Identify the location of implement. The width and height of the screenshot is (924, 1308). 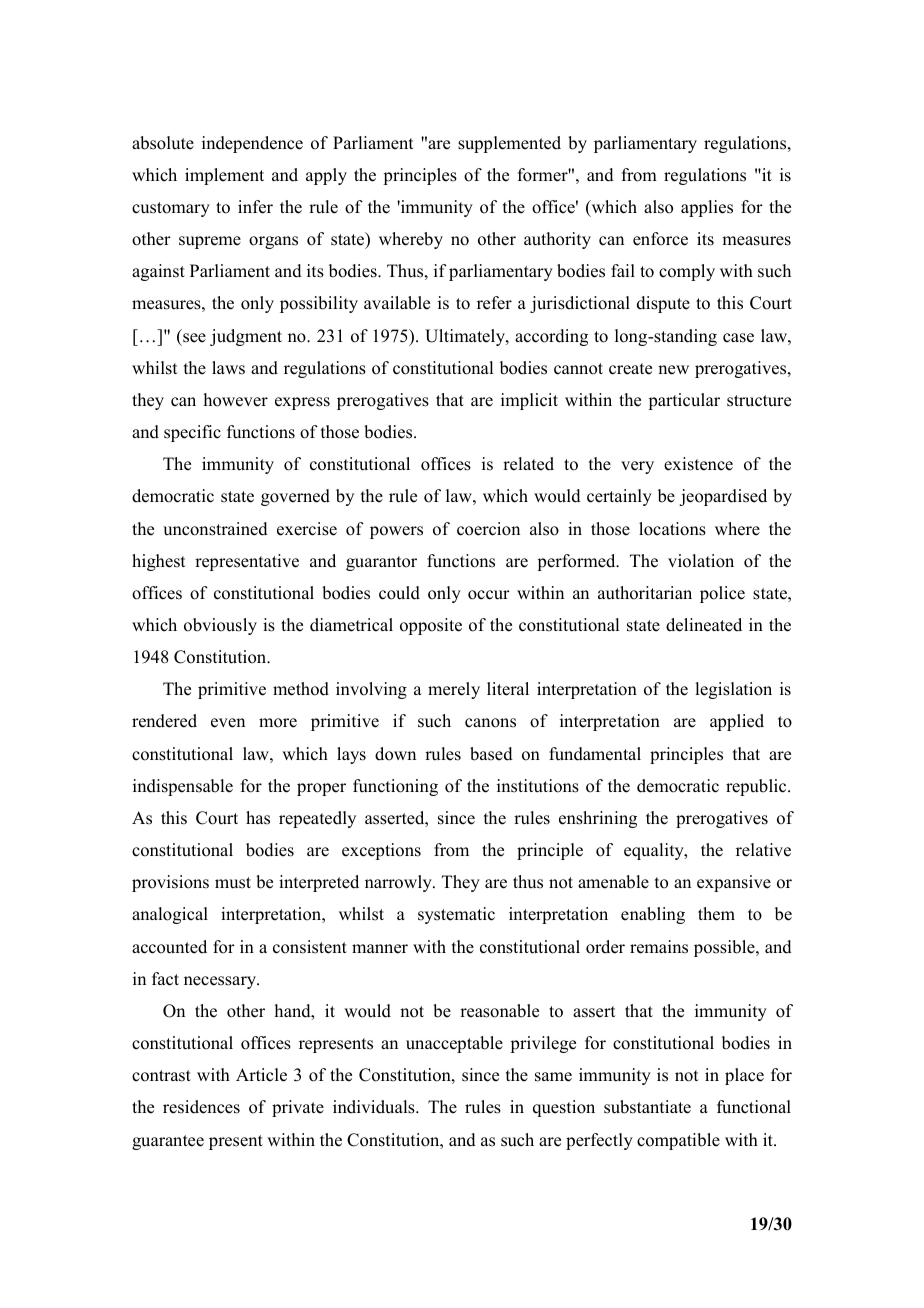
(224, 176).
